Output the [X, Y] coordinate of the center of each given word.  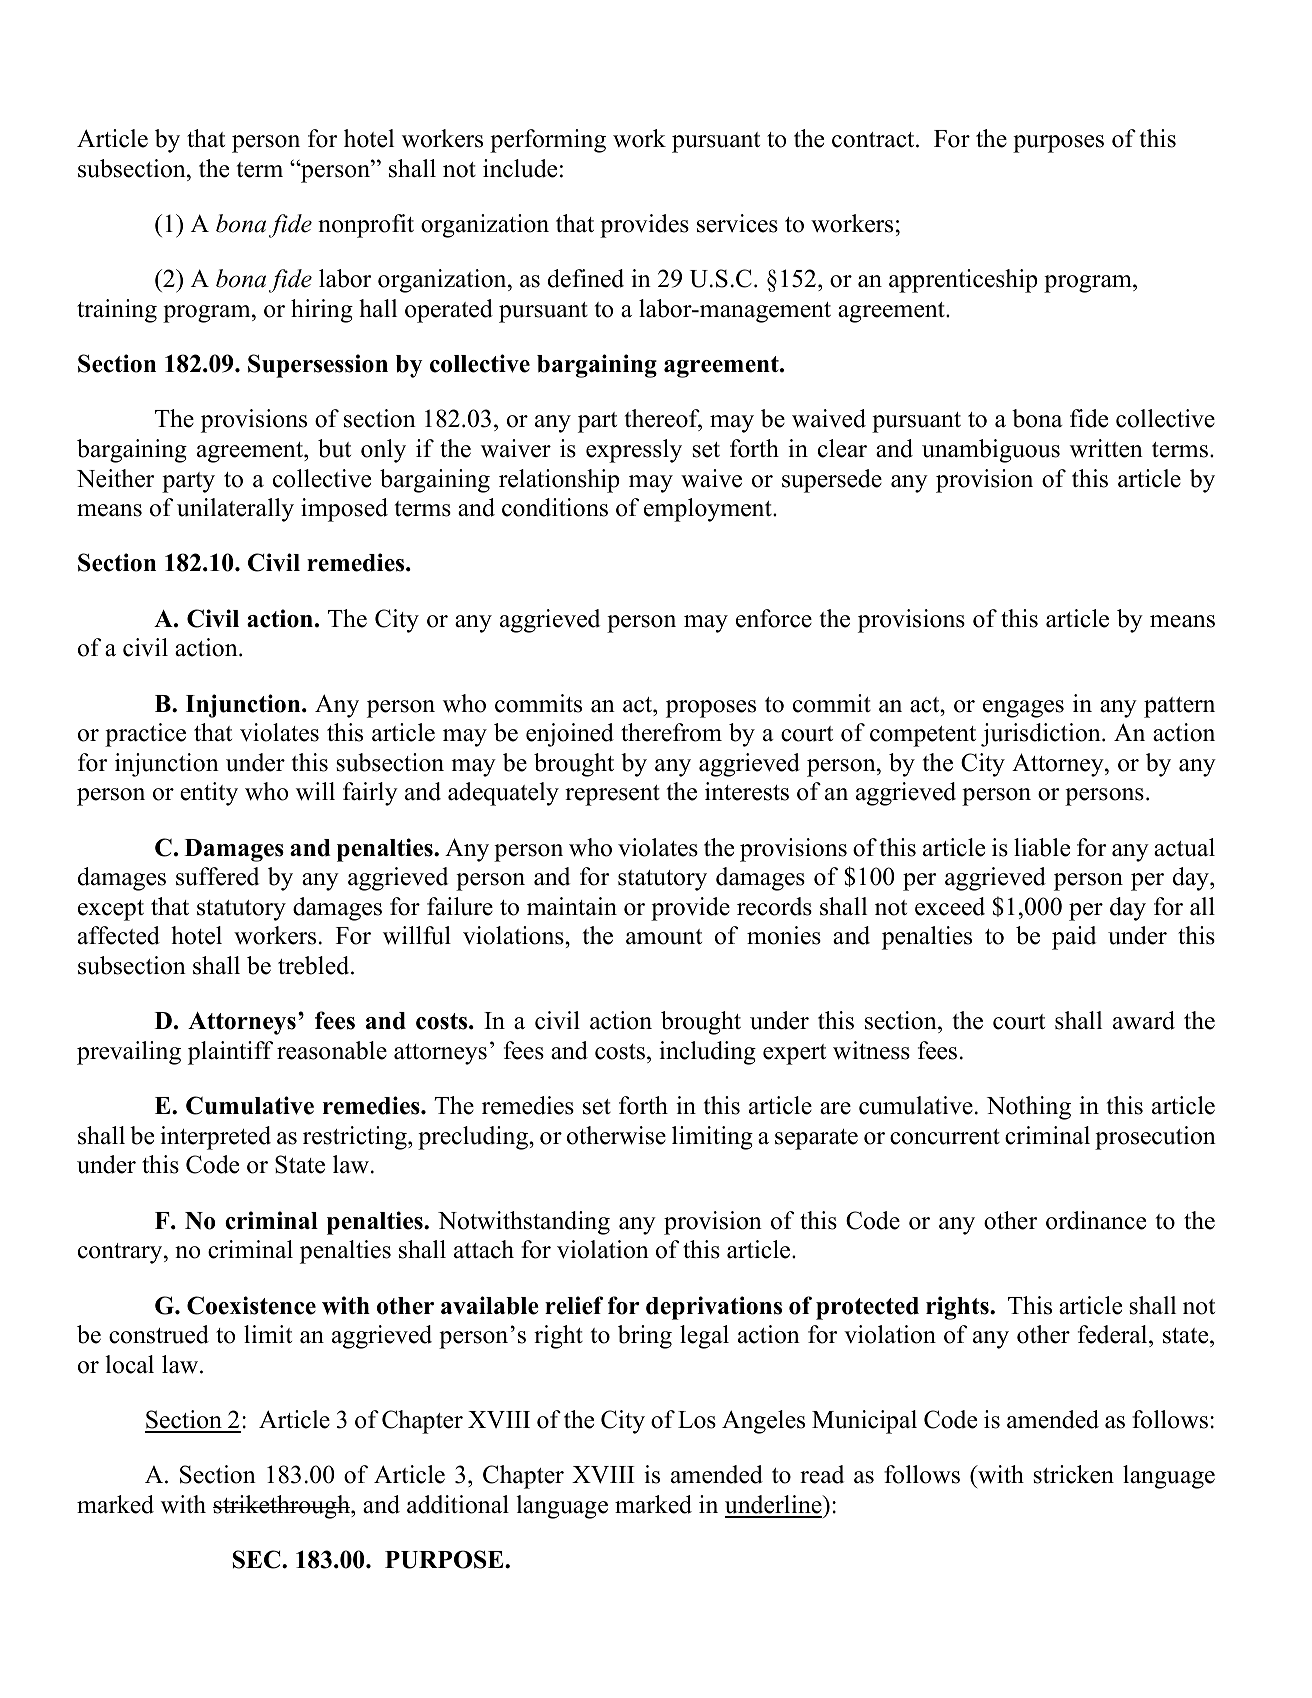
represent [612, 795]
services [737, 223]
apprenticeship [963, 281]
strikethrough [282, 1507]
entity [209, 794]
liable [1042, 847]
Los [697, 1420]
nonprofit [366, 226]
